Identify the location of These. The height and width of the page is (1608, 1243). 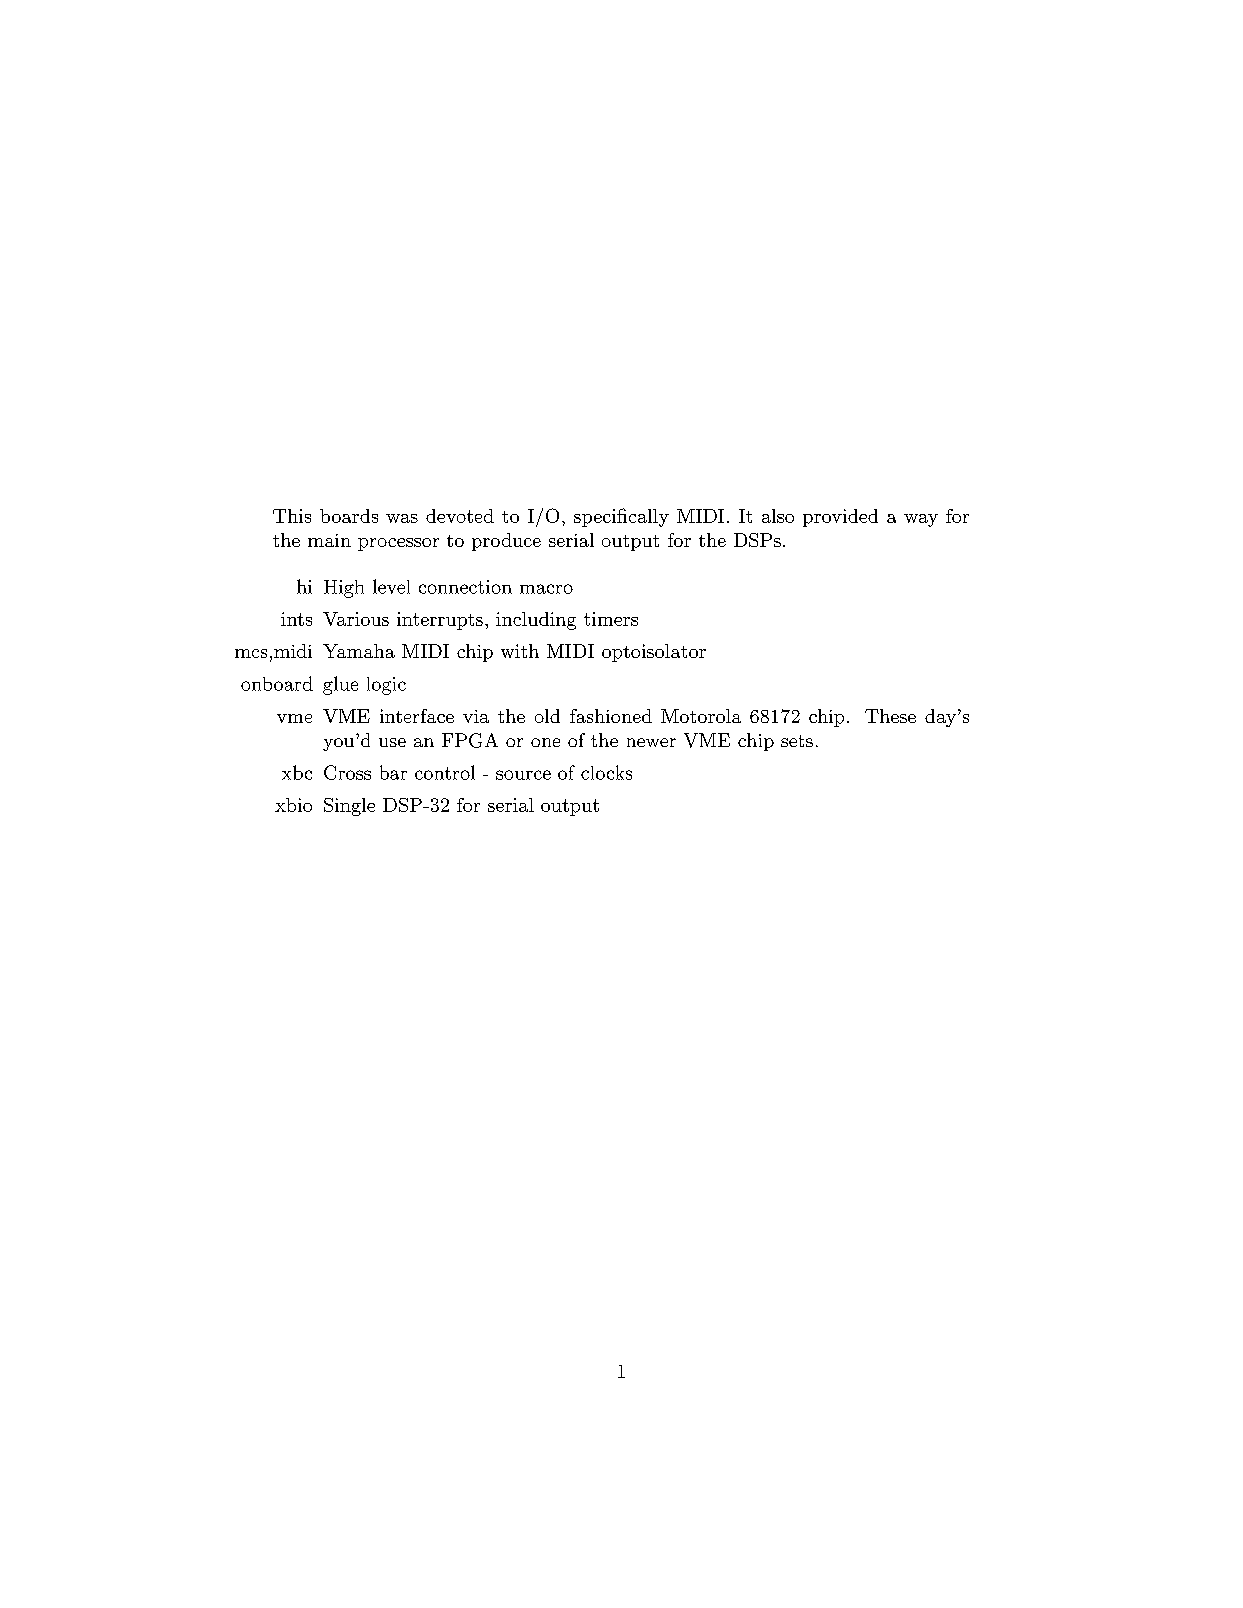
(890, 716).
